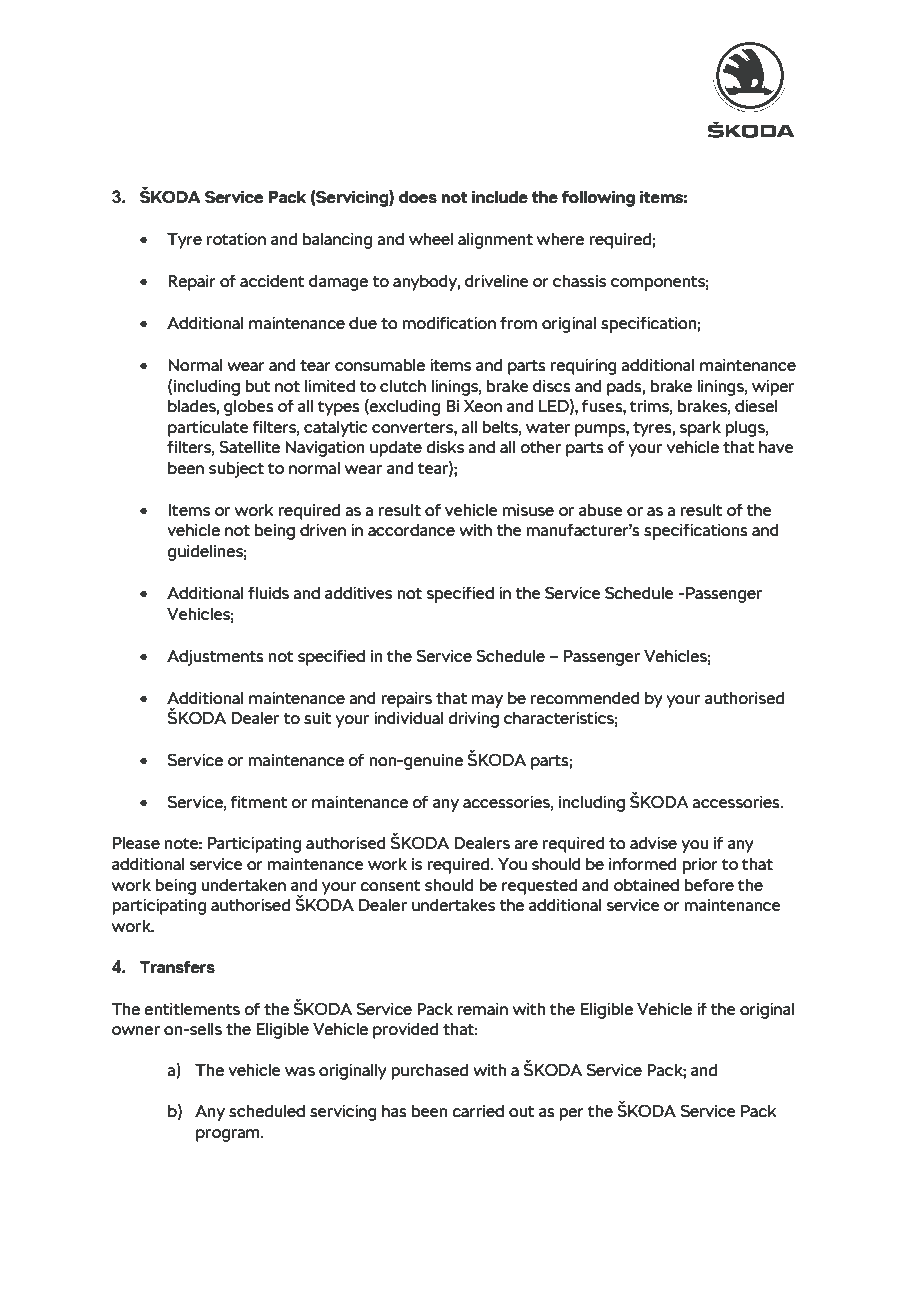 This screenshot has height=1308, width=924. What do you see at coordinates (585, 698) in the screenshot?
I see `recommended` at bounding box center [585, 698].
